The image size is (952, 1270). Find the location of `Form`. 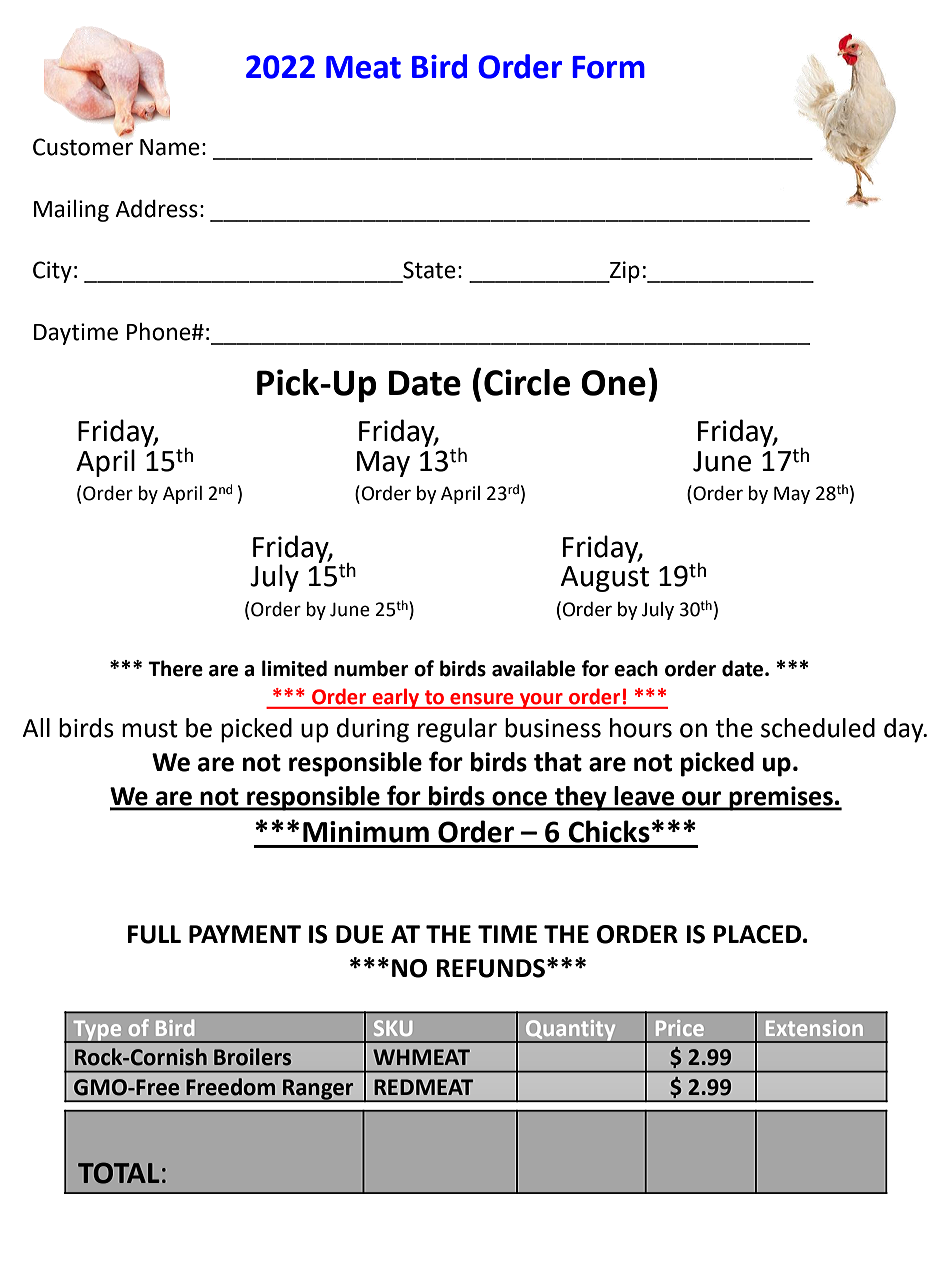

Form is located at coordinates (608, 67).
